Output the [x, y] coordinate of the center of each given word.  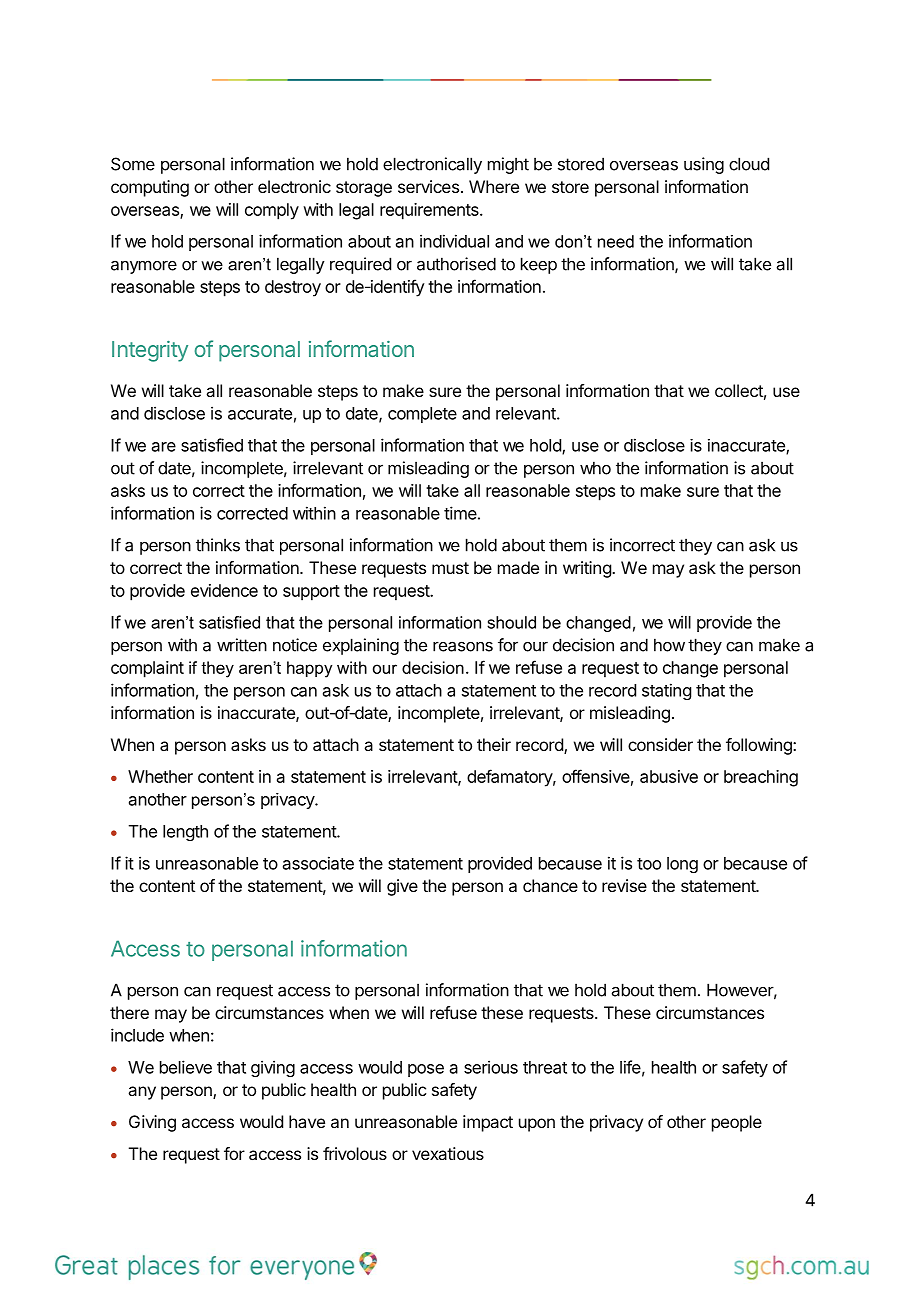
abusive [669, 776]
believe [186, 1067]
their [494, 744]
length [185, 833]
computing [150, 188]
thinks [218, 545]
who [595, 468]
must [450, 568]
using [704, 165]
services [428, 186]
